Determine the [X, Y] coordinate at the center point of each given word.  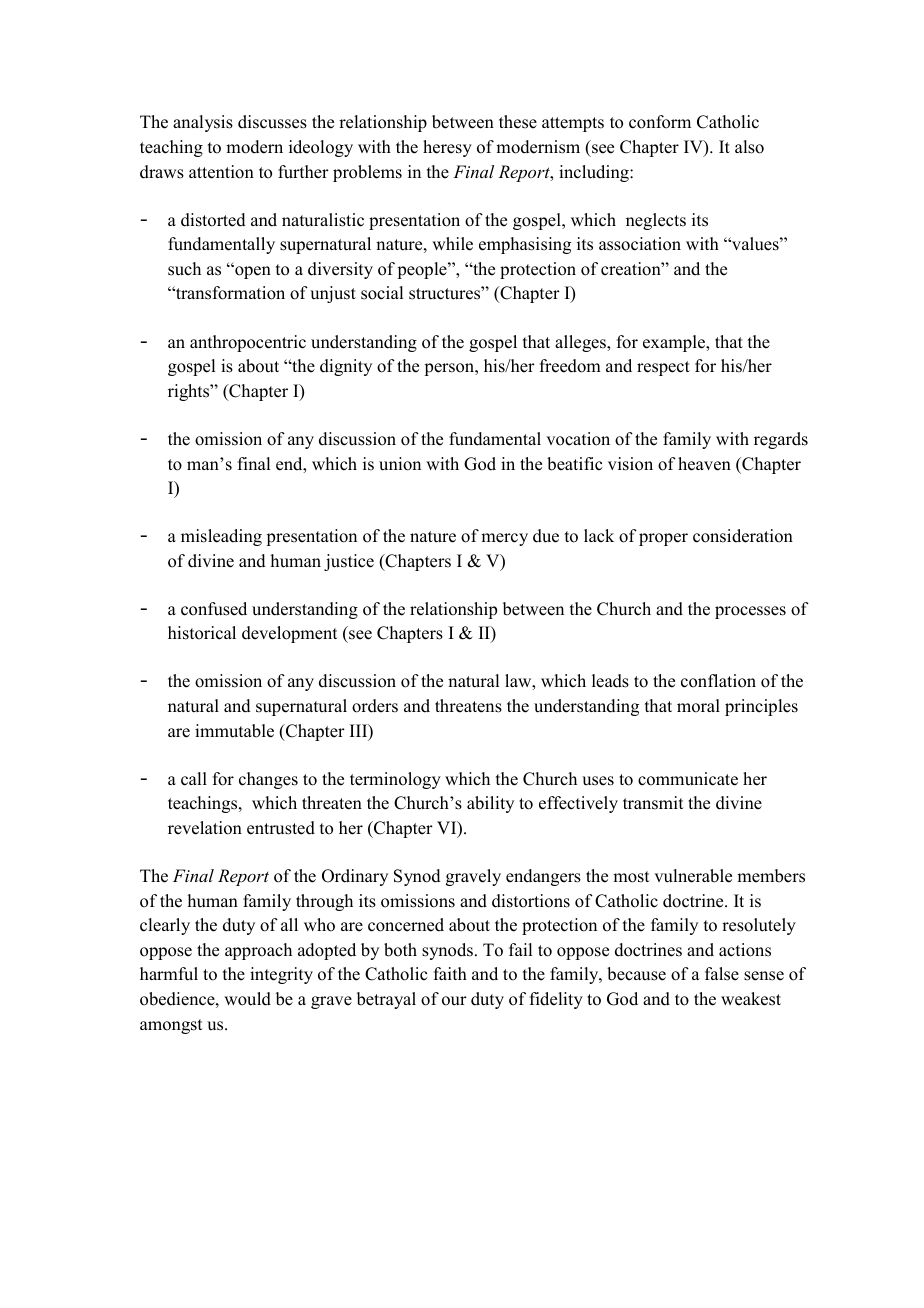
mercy [504, 539]
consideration [743, 536]
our [454, 1001]
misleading [221, 537]
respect [663, 368]
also [749, 147]
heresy [447, 148]
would [247, 999]
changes [268, 780]
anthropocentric [248, 343]
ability [490, 804]
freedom [570, 366]
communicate [688, 779]
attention [221, 172]
